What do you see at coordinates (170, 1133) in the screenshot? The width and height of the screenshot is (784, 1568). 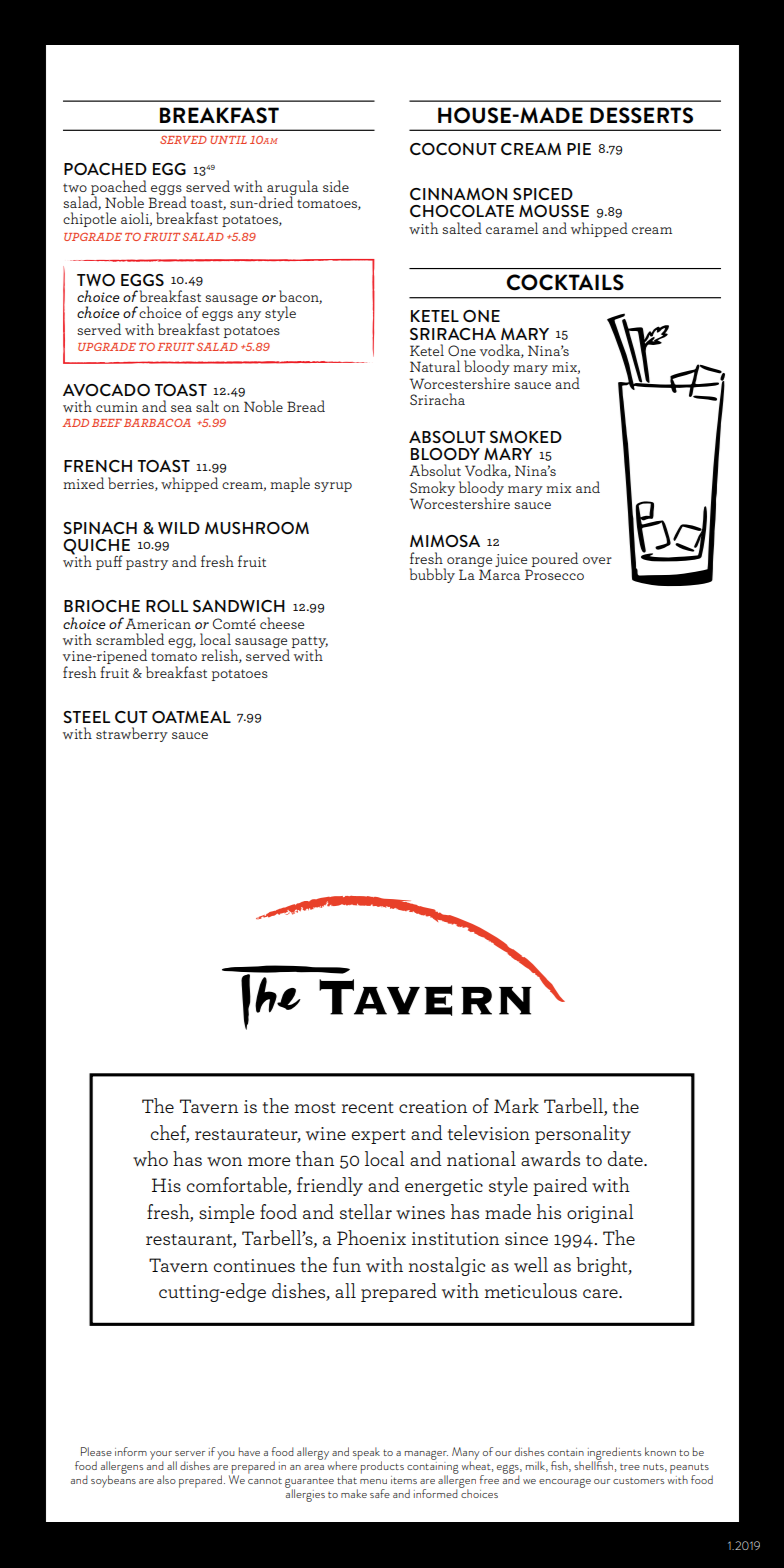 I see `chef` at bounding box center [170, 1133].
